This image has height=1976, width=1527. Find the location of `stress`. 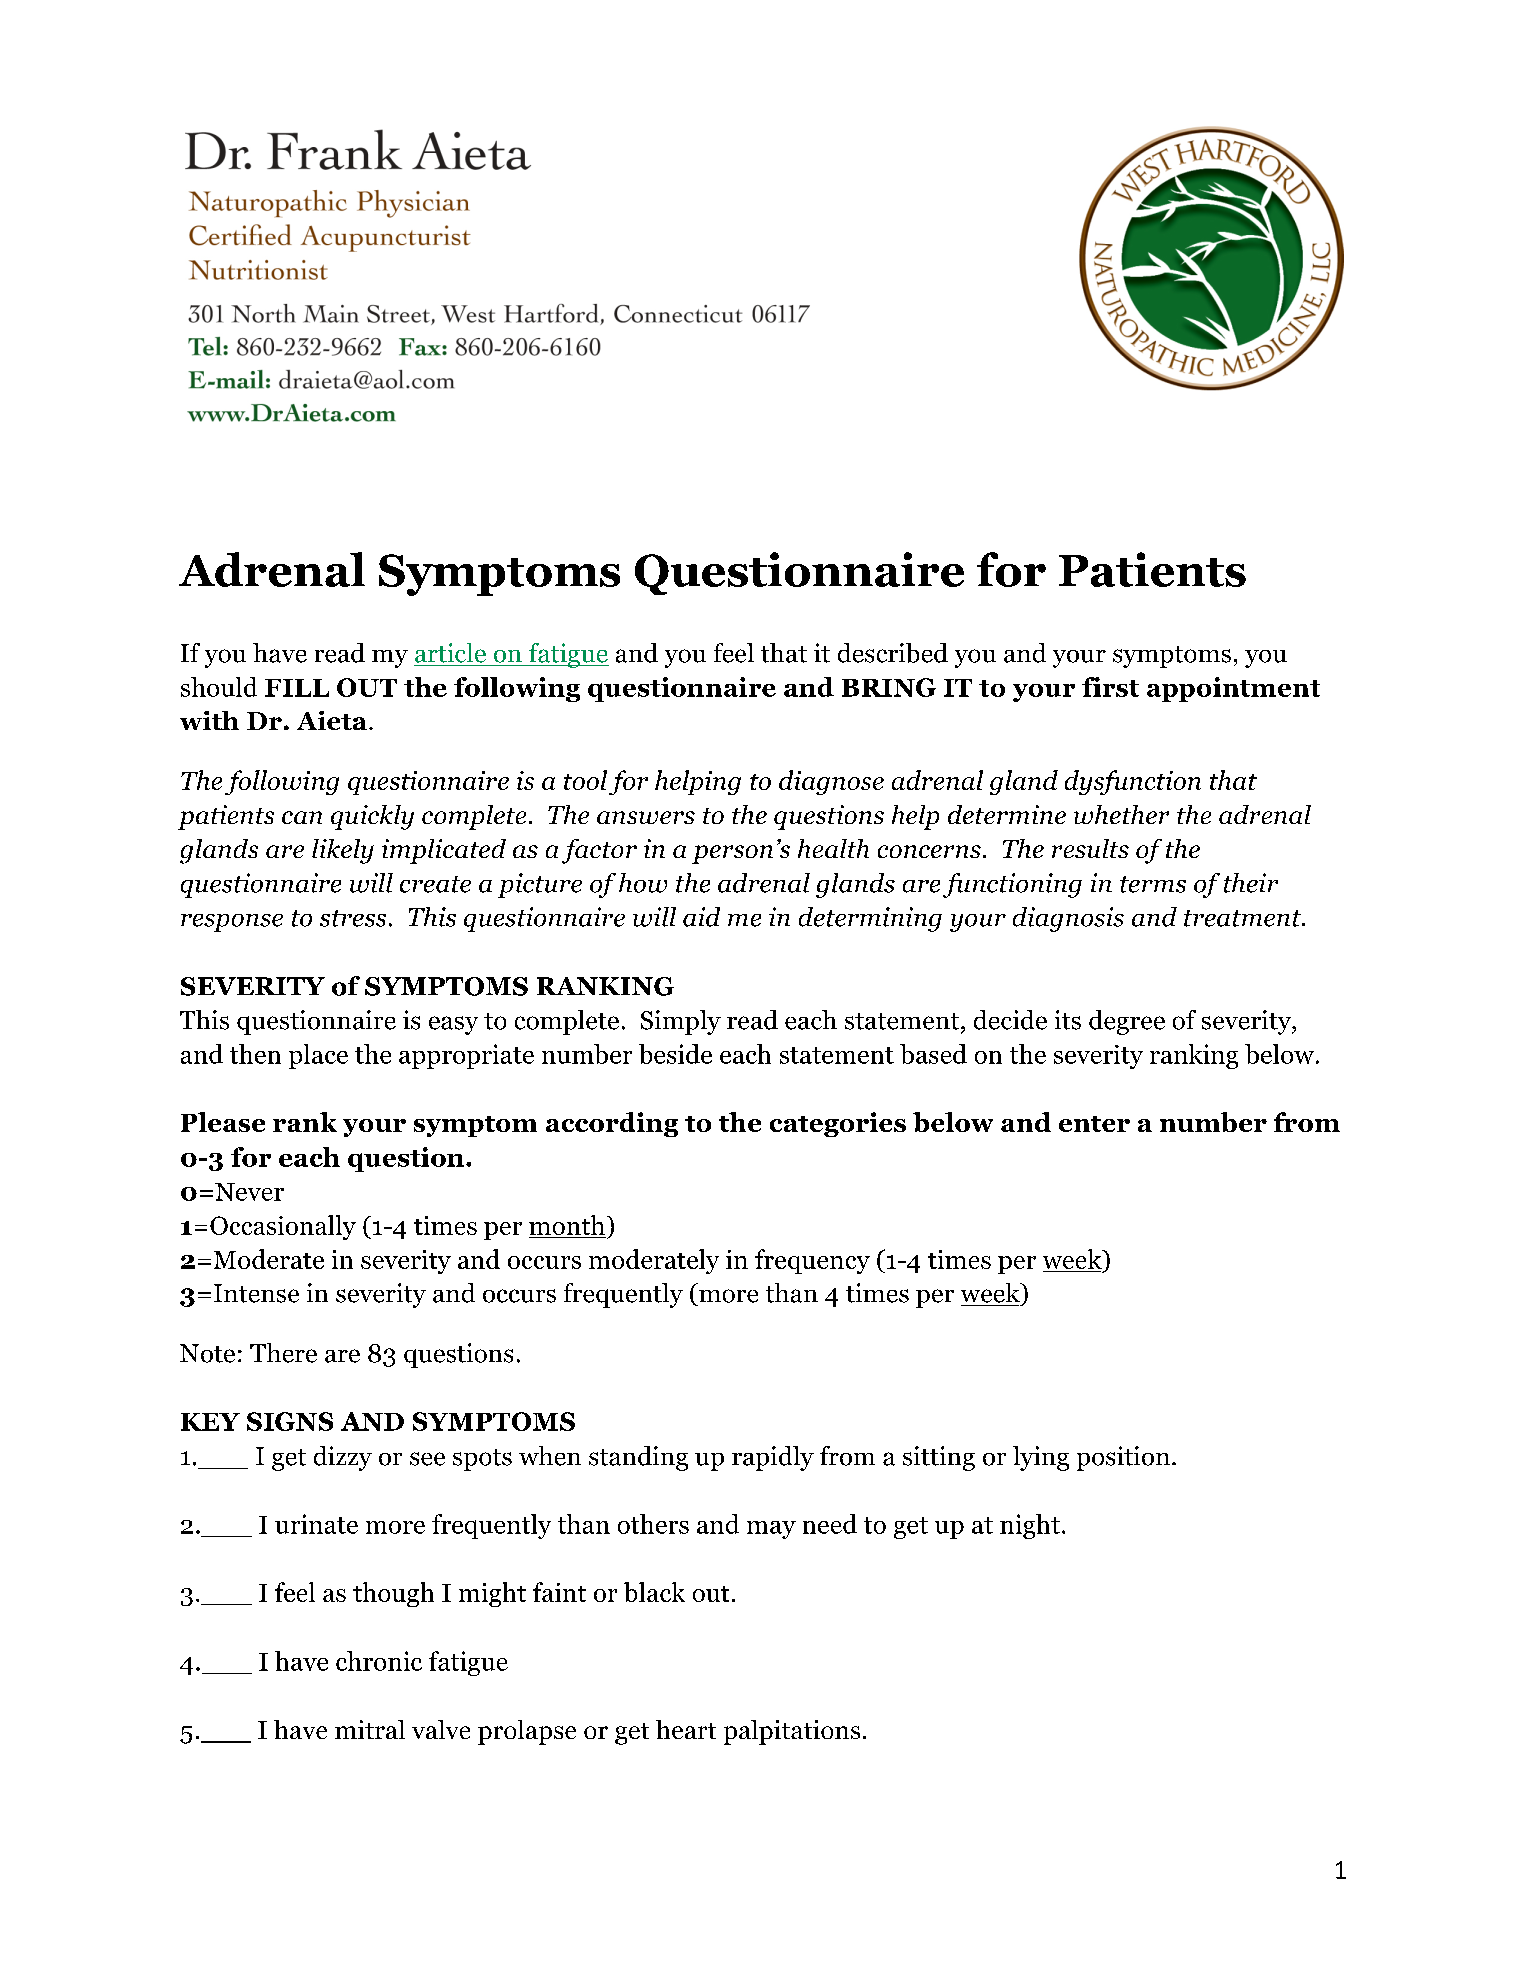

stress is located at coordinates (353, 918).
